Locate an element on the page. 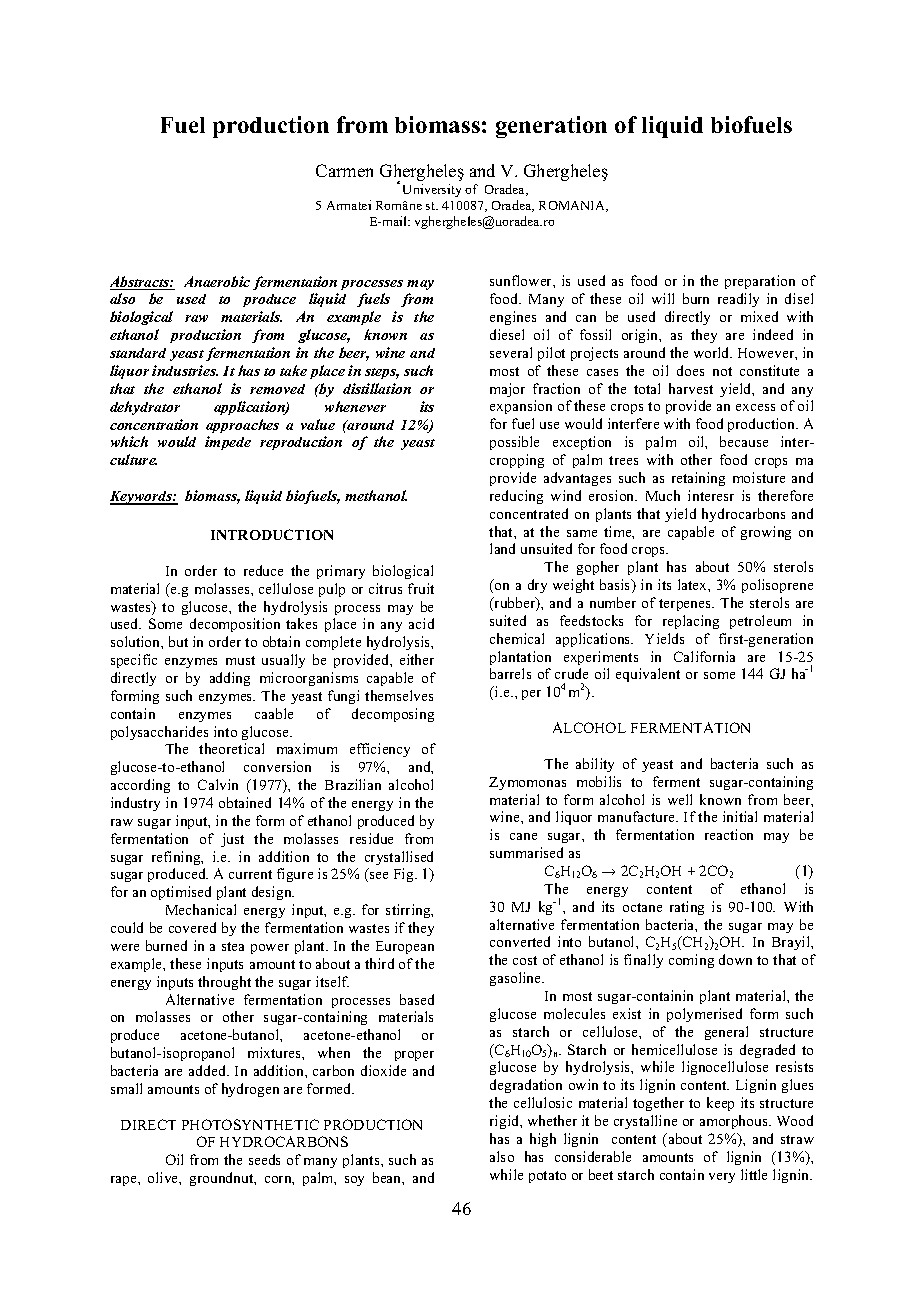 The height and width of the page is (1308, 924). Anaerobic is located at coordinates (217, 281).
